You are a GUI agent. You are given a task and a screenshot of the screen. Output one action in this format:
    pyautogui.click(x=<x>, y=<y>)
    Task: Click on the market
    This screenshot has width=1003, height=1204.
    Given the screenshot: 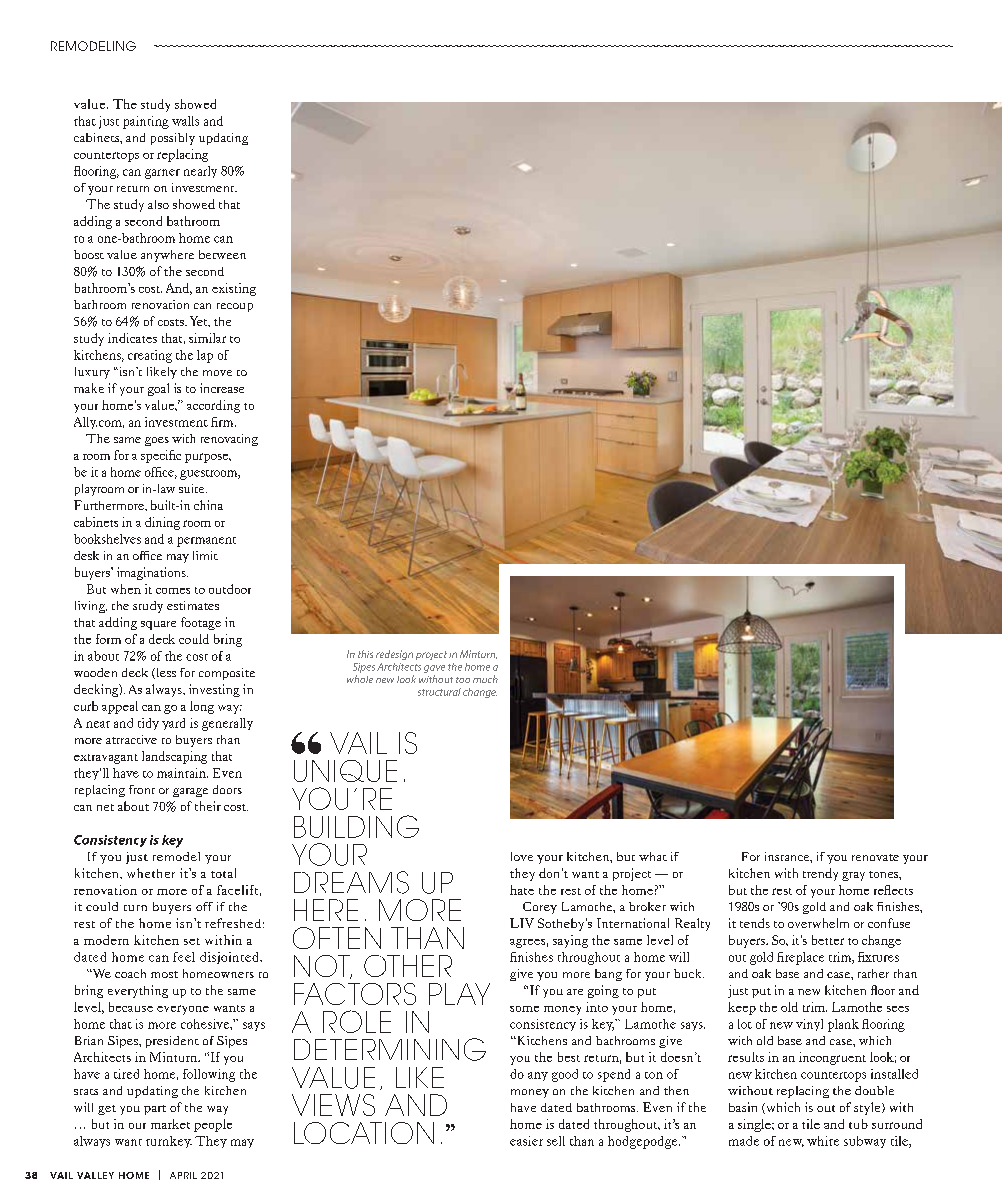 What is the action you would take?
    pyautogui.click(x=170, y=1124)
